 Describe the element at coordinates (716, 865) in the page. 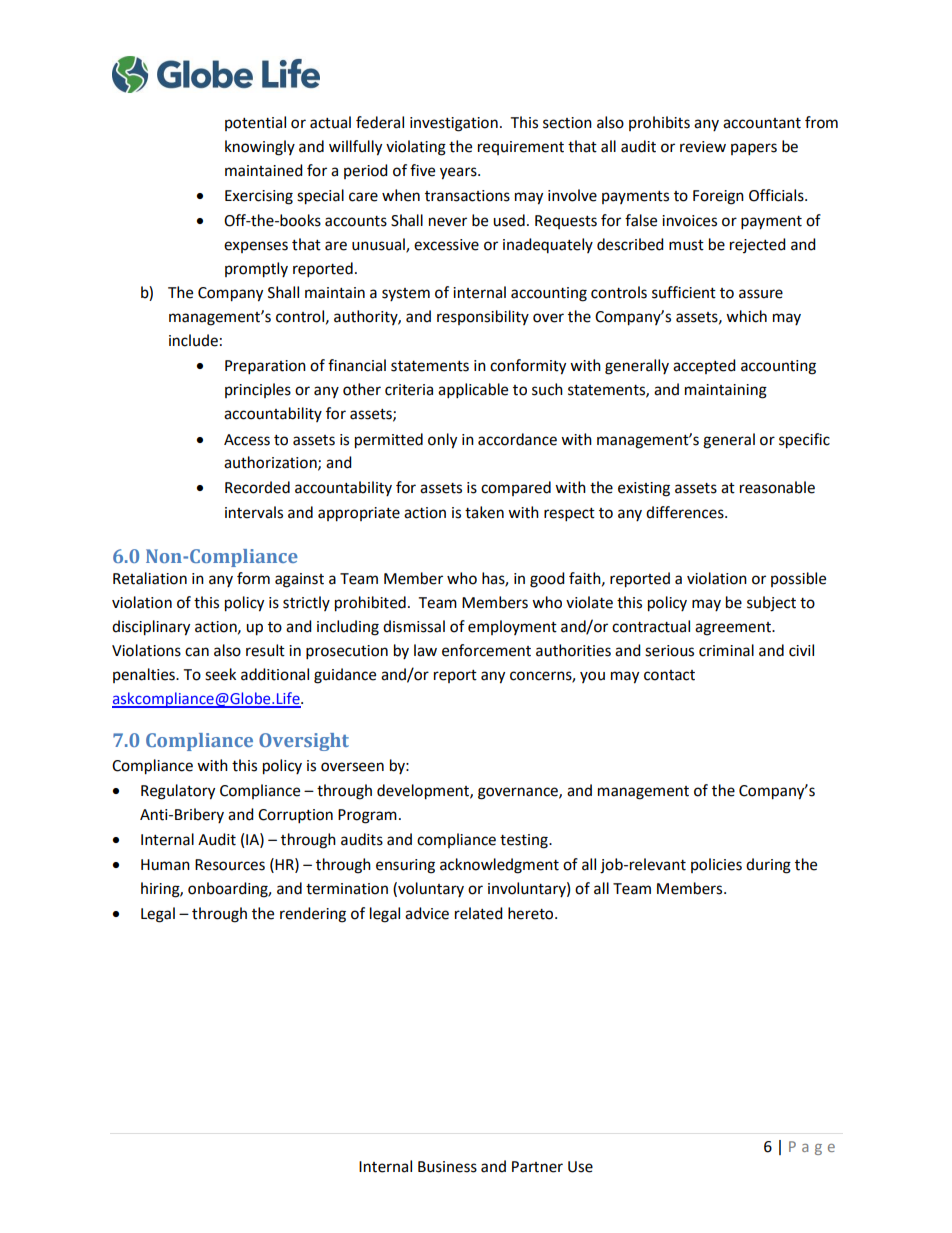

I see `policies` at that location.
